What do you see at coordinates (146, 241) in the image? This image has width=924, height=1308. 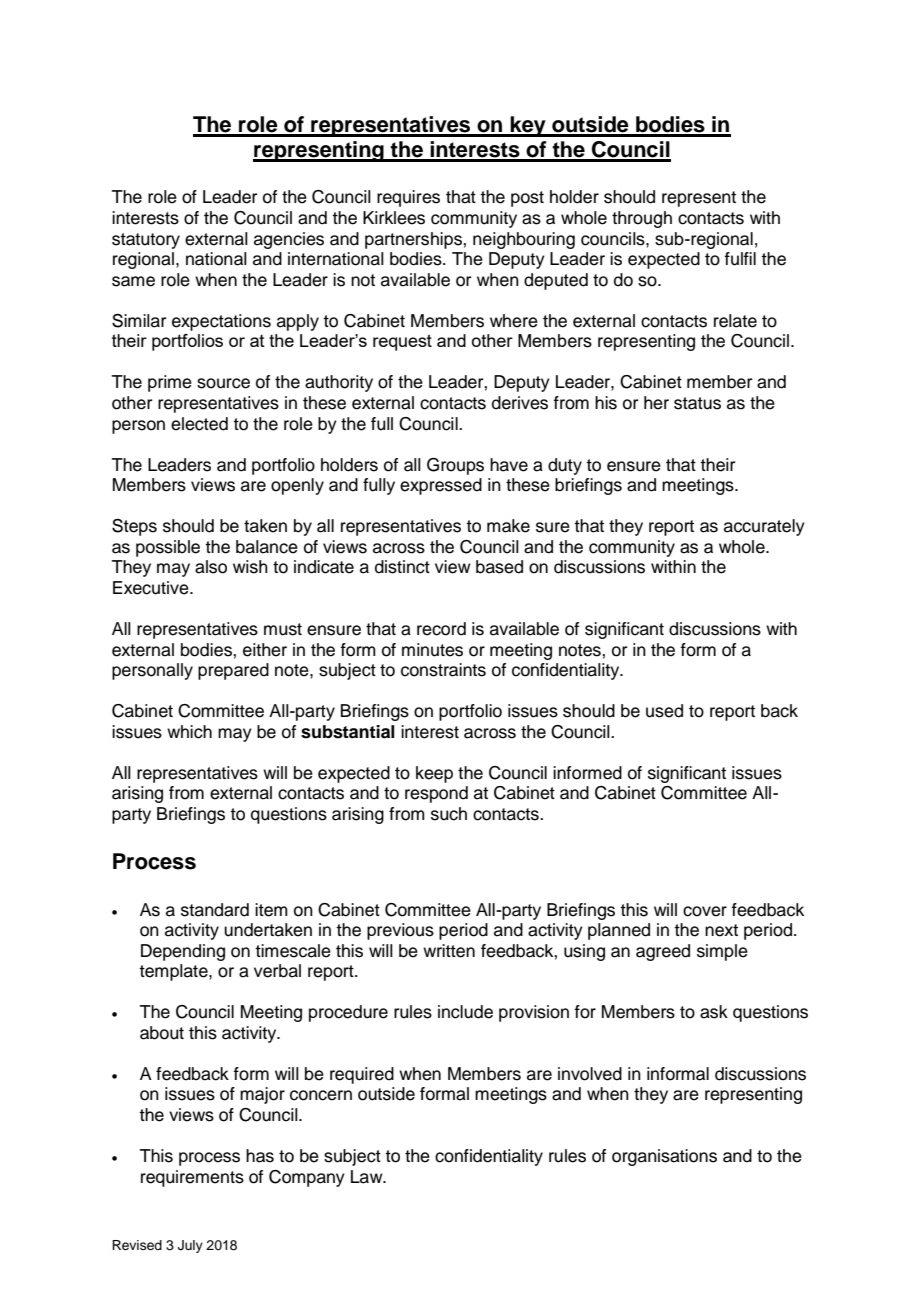 I see `statutory` at bounding box center [146, 241].
